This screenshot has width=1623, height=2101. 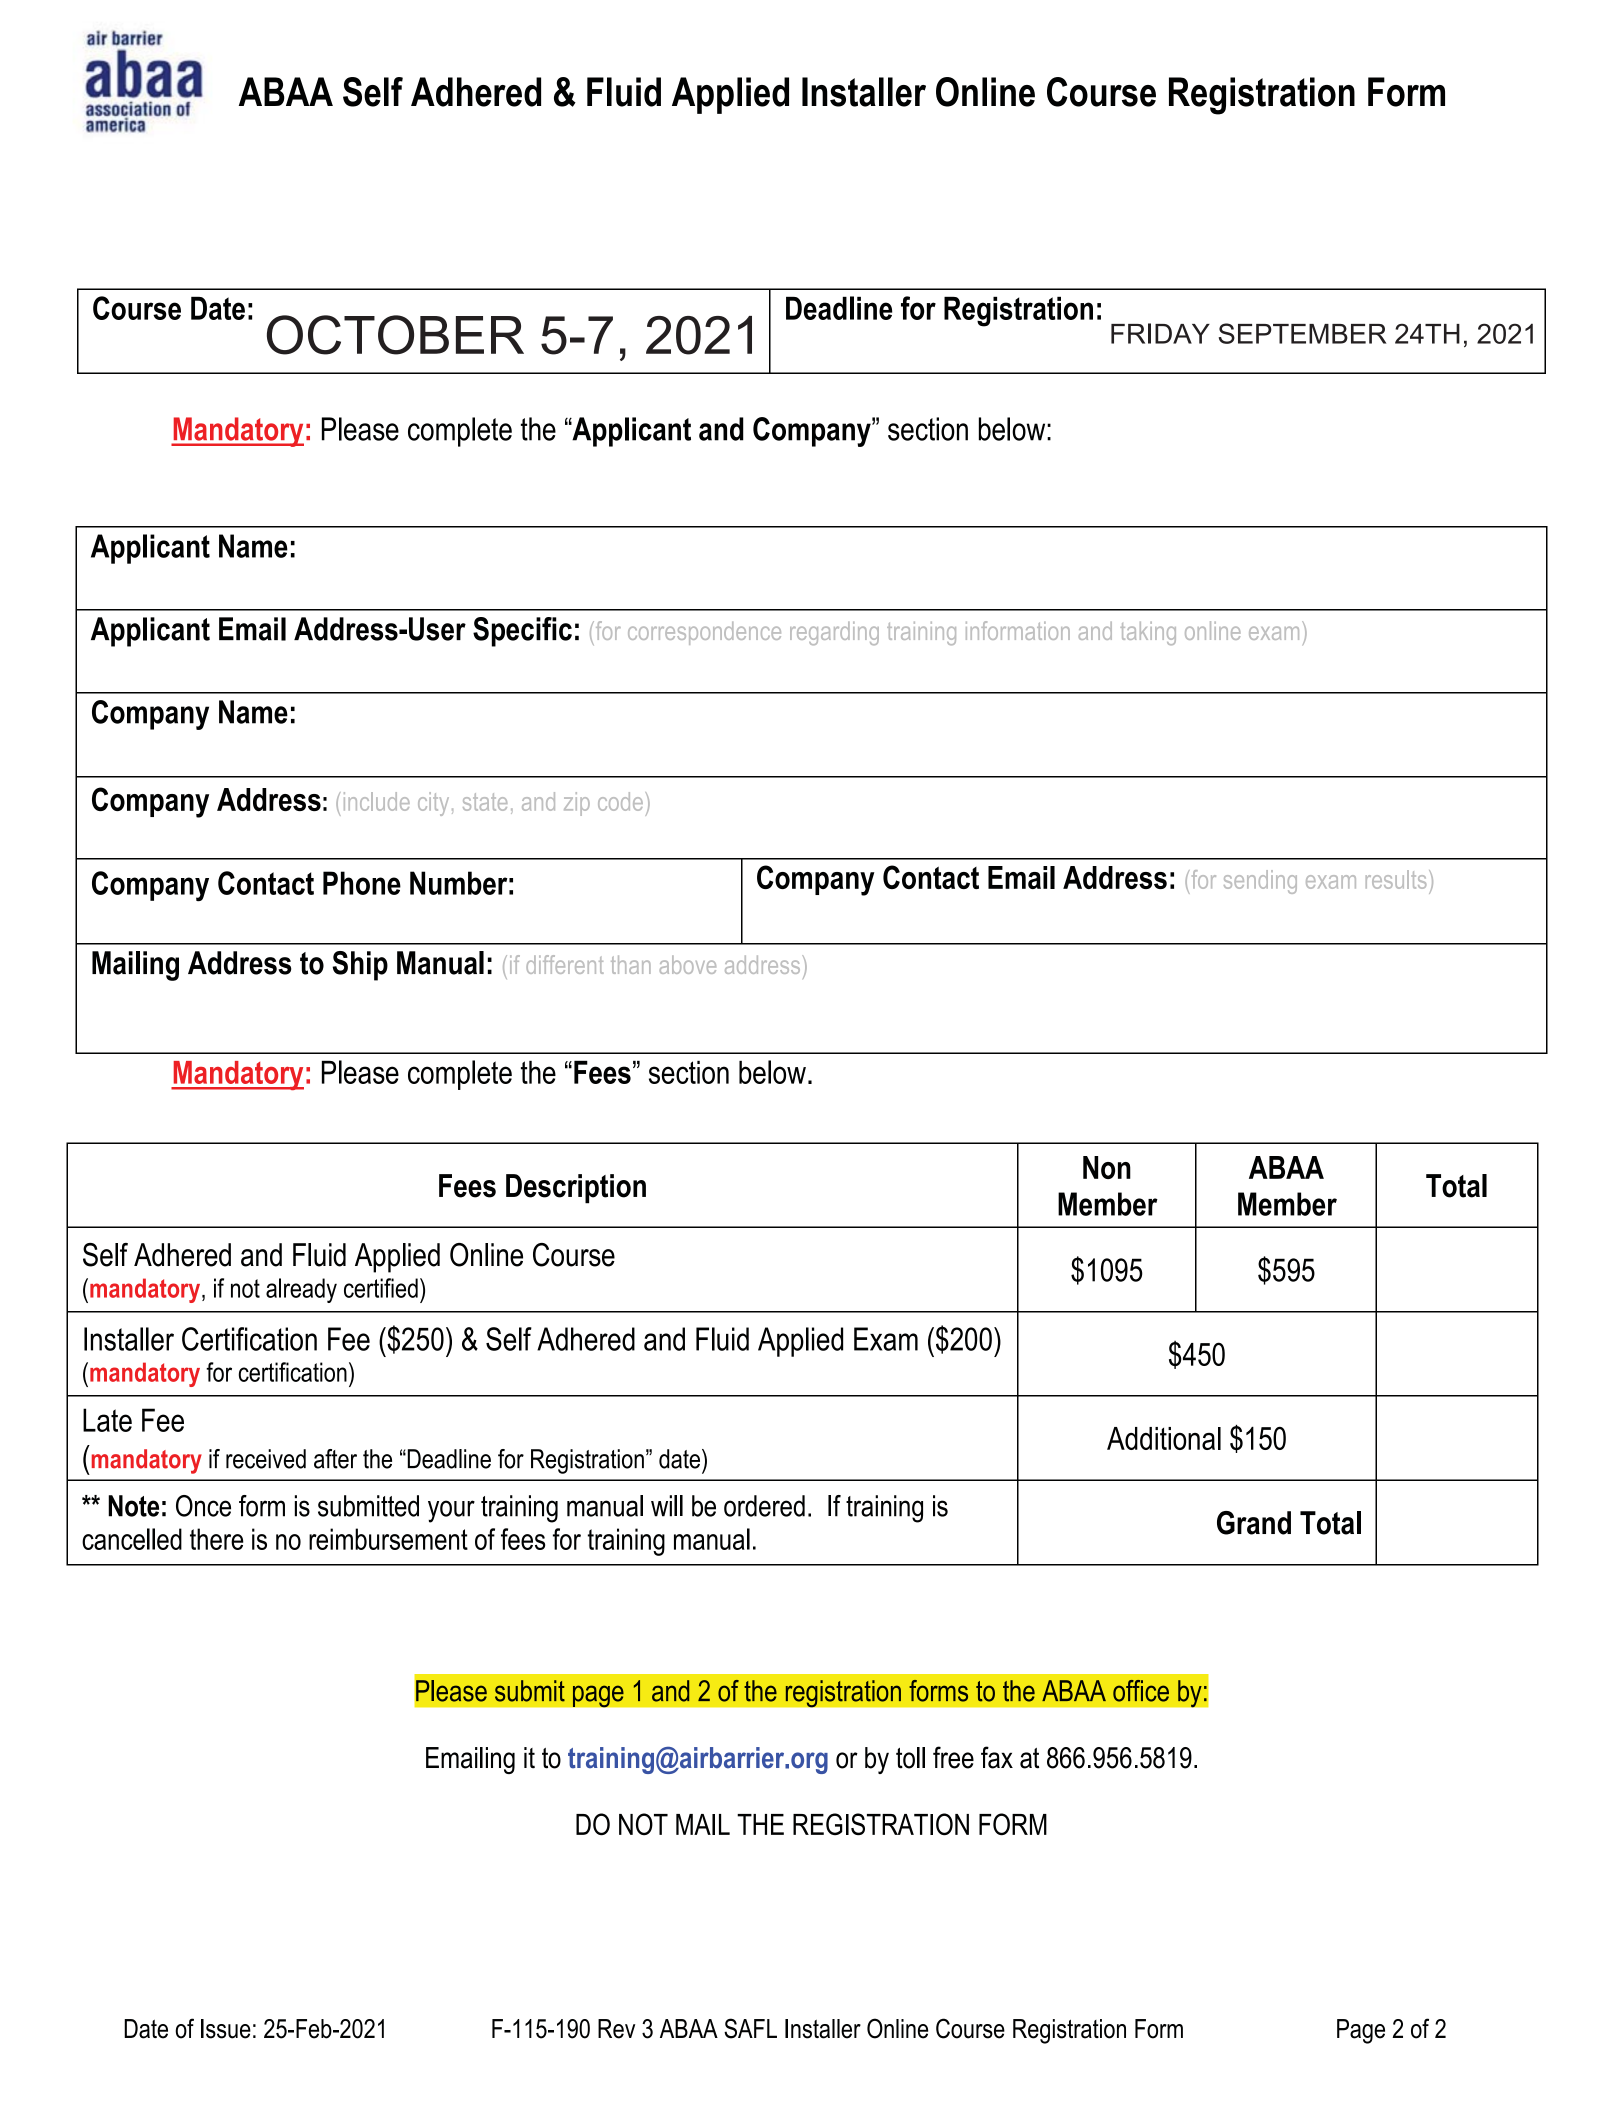 What do you see at coordinates (997, 1757) in the screenshot?
I see `fax` at bounding box center [997, 1757].
